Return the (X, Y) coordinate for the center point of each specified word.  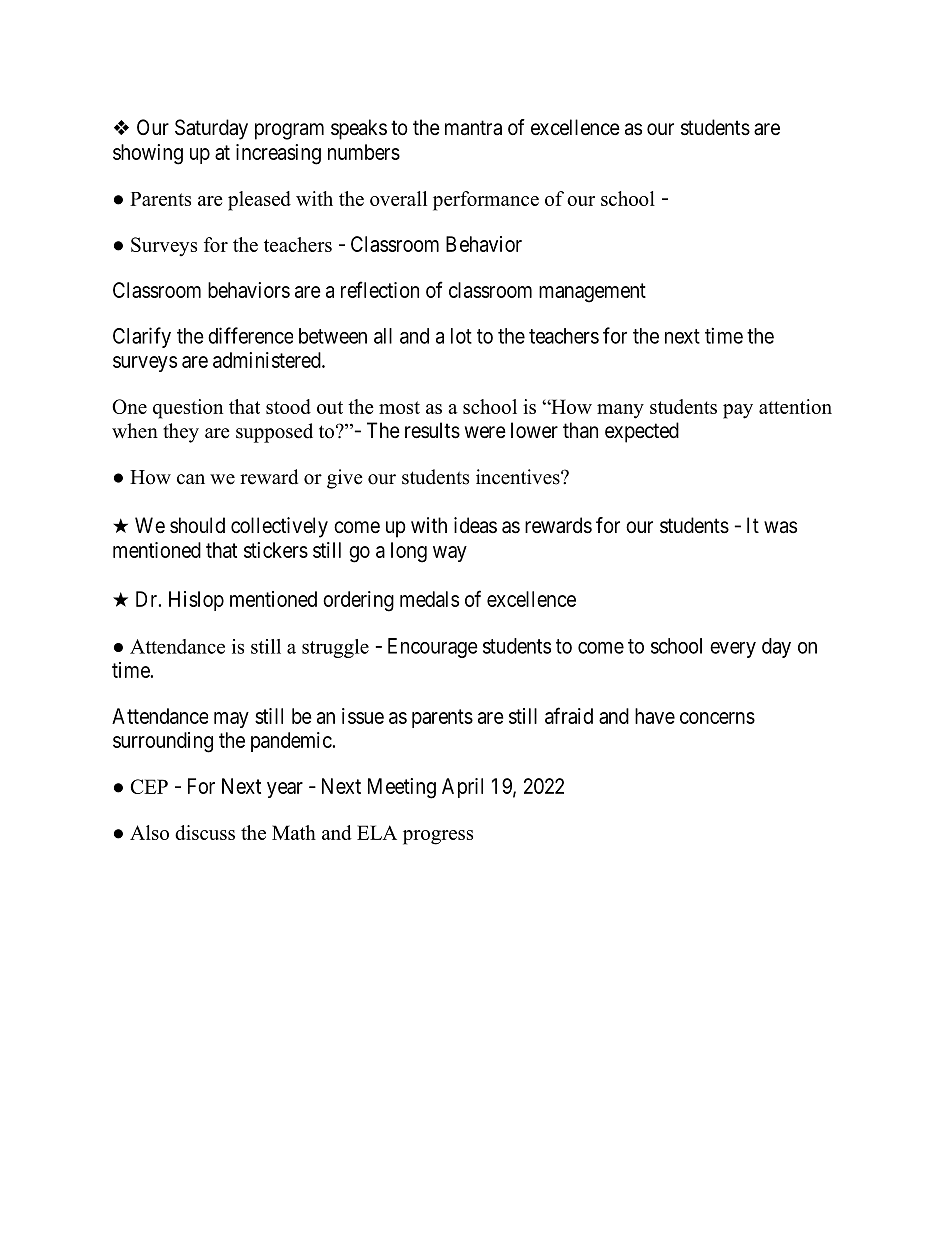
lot (461, 336)
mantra (473, 128)
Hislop (196, 601)
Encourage (433, 648)
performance (486, 201)
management (592, 293)
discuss (205, 832)
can (191, 479)
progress (438, 837)
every (733, 650)
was (780, 527)
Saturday (211, 129)
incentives (519, 477)
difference (250, 335)
